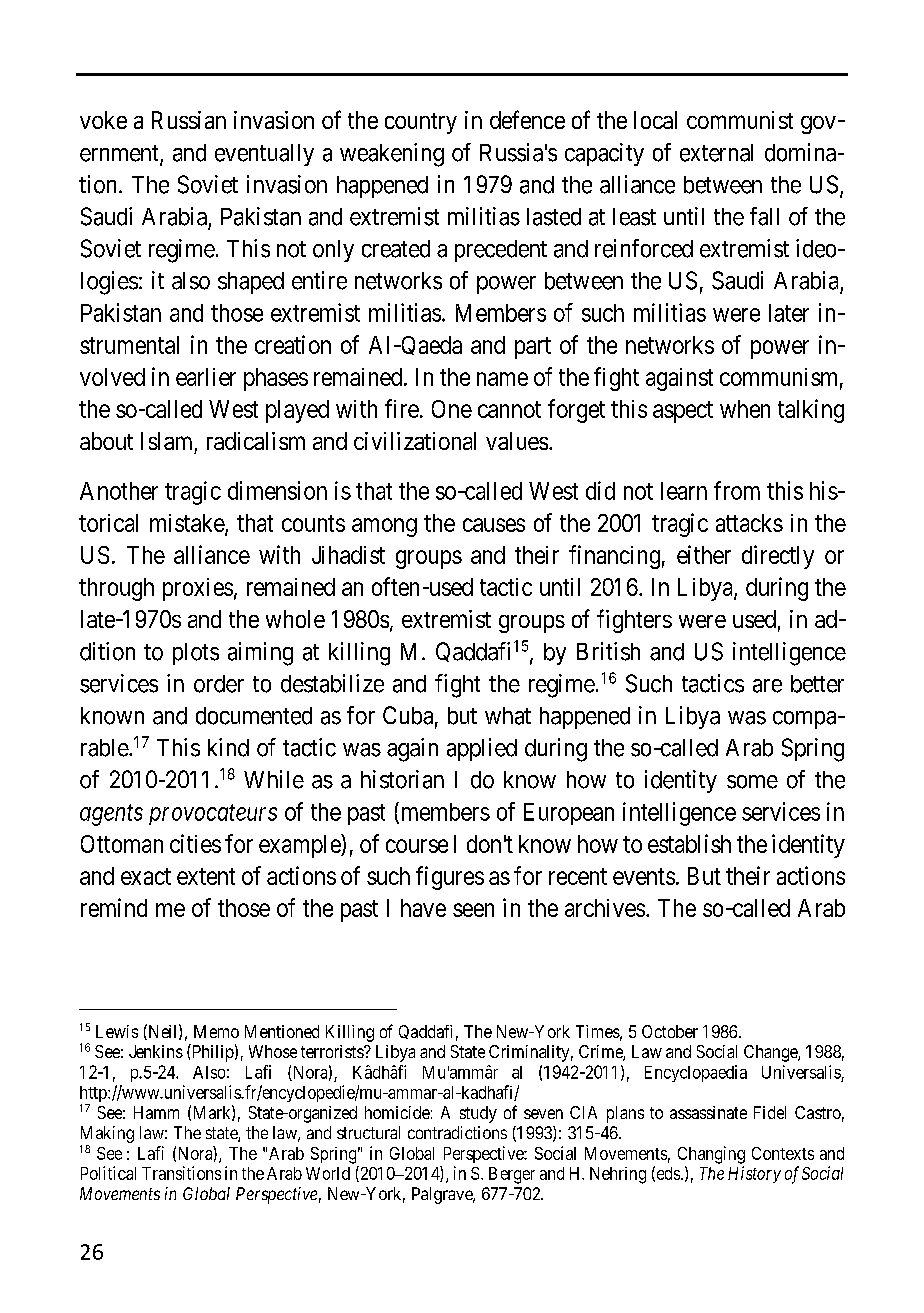  I want to click on plots, so click(196, 654).
